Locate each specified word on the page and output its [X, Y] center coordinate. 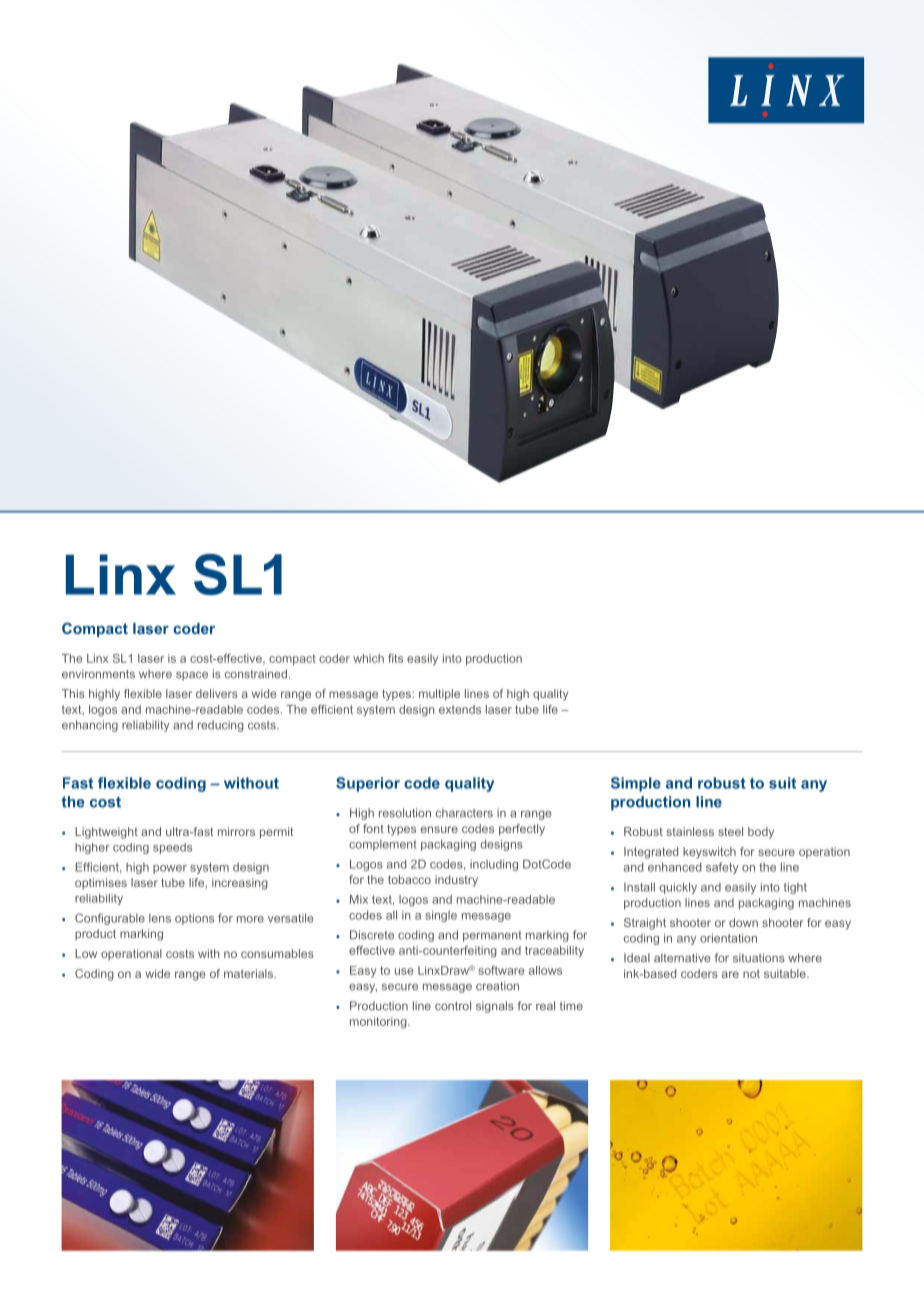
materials [250, 973]
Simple [636, 784]
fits [395, 658]
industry [456, 881]
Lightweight [106, 833]
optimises [101, 884]
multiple [439, 695]
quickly [678, 888]
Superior [368, 784]
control [453, 1006]
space [192, 676]
